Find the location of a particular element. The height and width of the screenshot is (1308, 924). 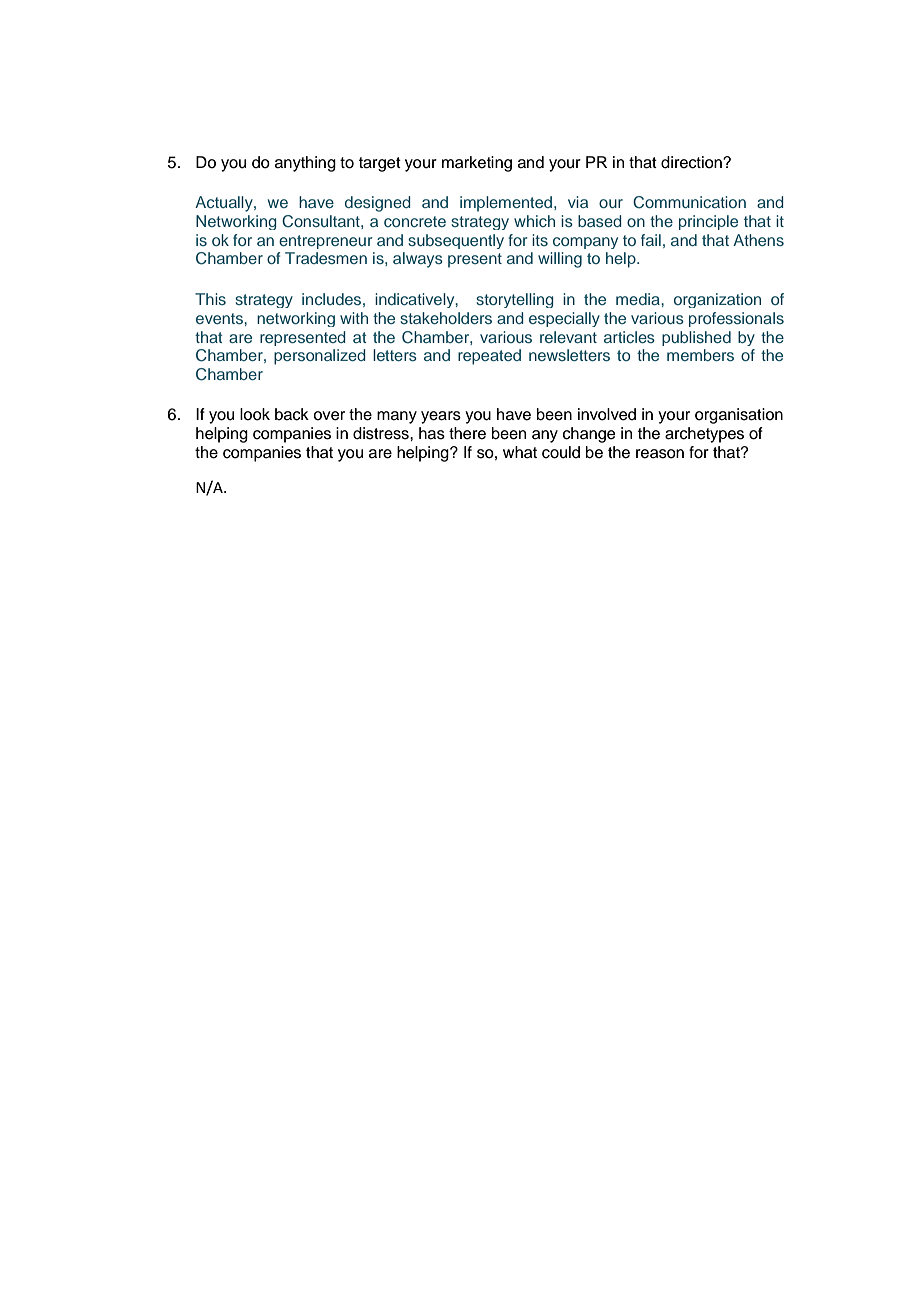

what is located at coordinates (520, 452).
